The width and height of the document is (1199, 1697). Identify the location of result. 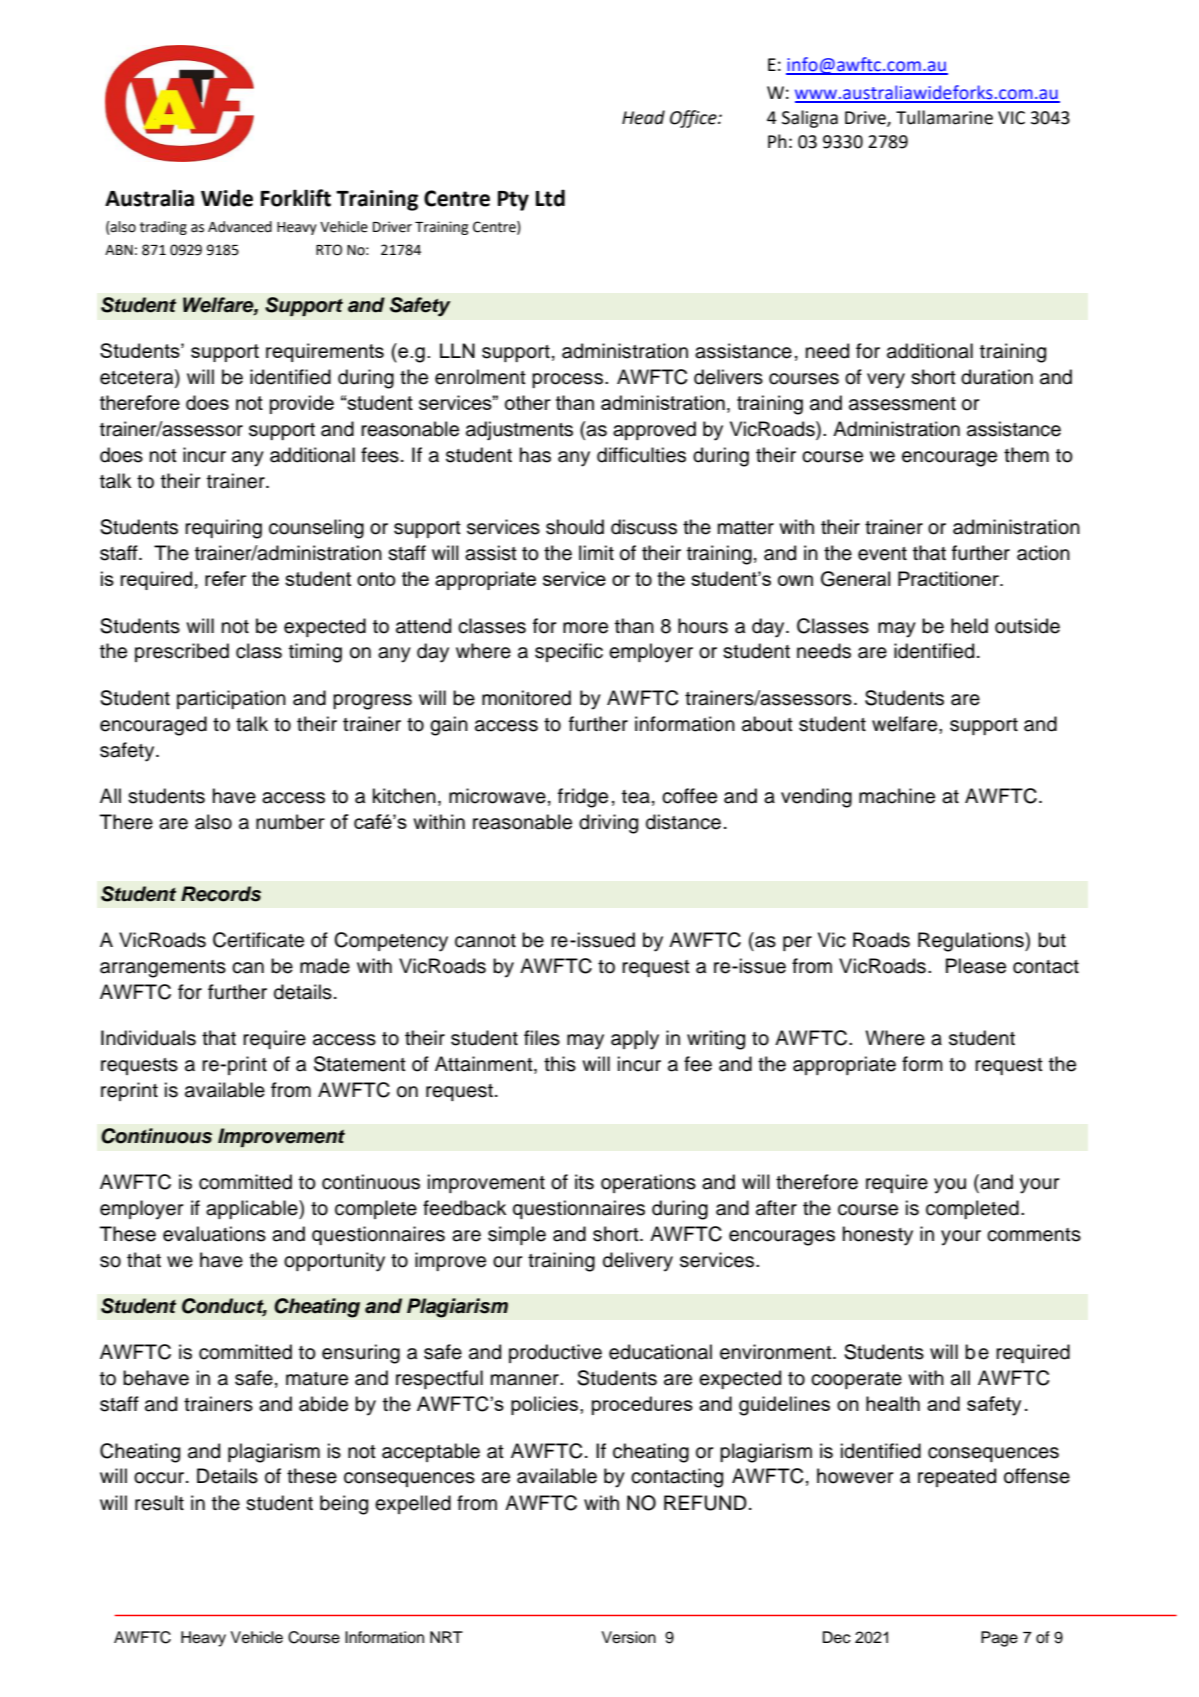
(159, 1503).
